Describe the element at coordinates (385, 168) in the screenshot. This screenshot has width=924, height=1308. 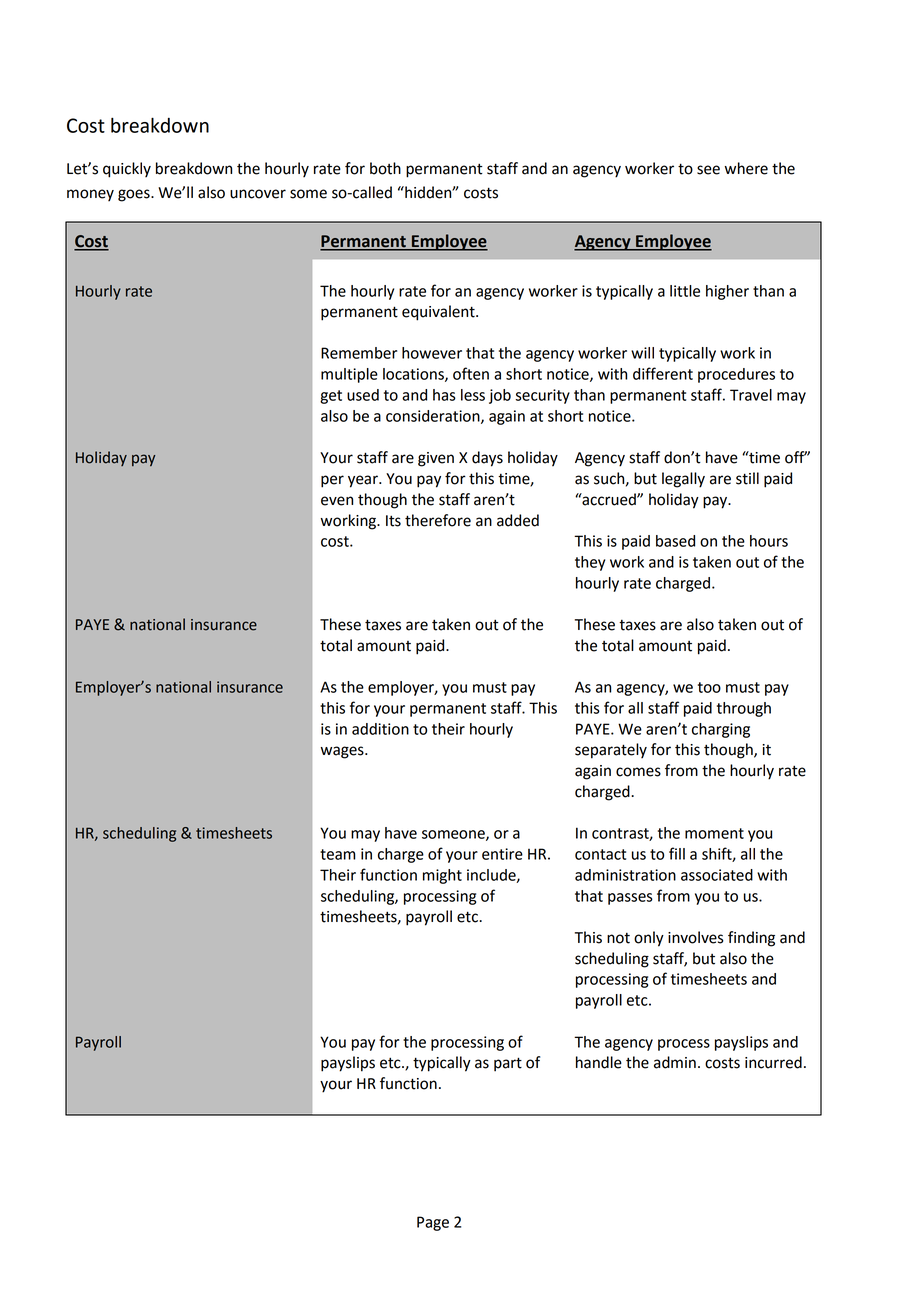
I see `both` at that location.
